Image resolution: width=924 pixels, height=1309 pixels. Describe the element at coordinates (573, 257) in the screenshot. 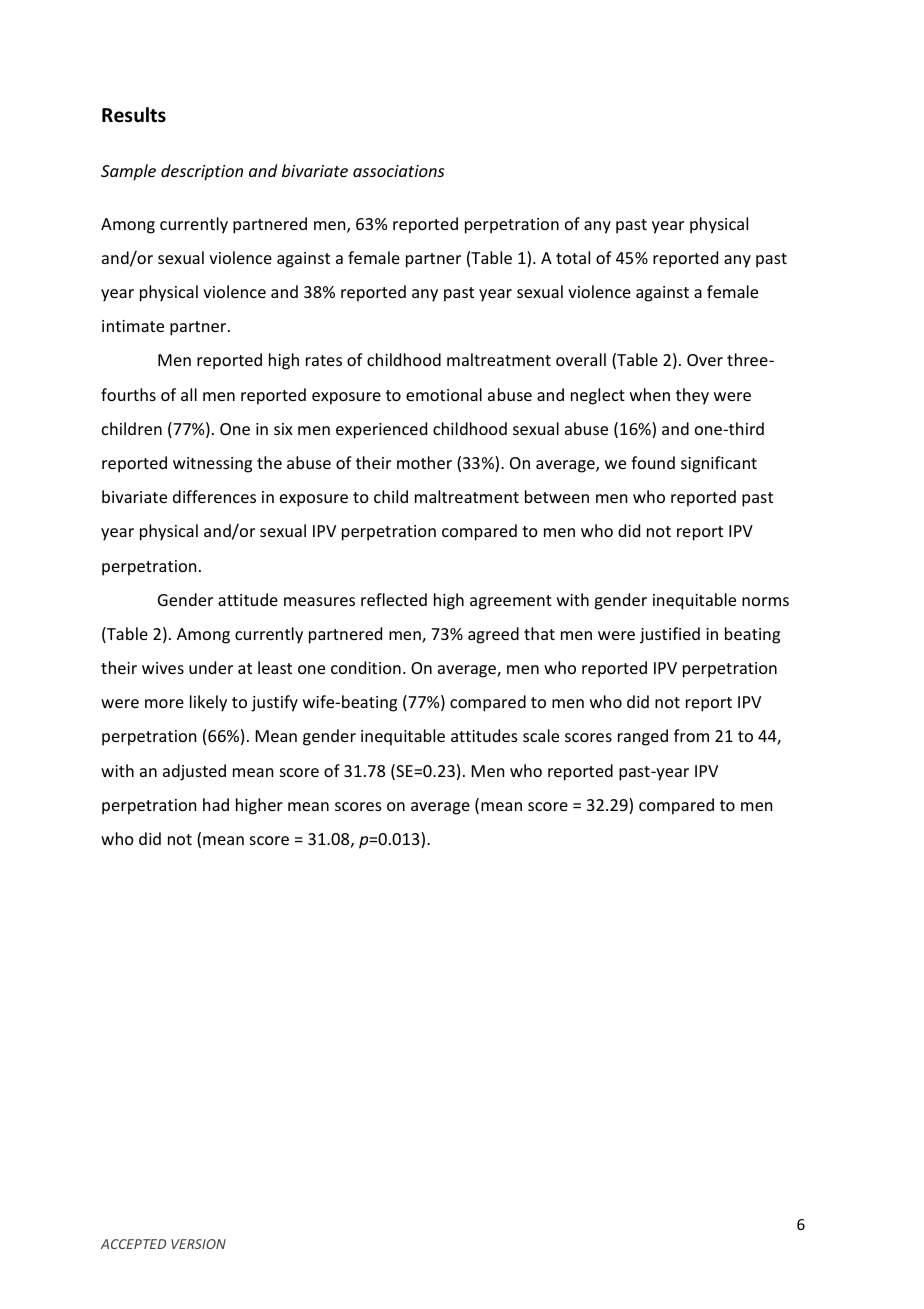

I see `total` at that location.
